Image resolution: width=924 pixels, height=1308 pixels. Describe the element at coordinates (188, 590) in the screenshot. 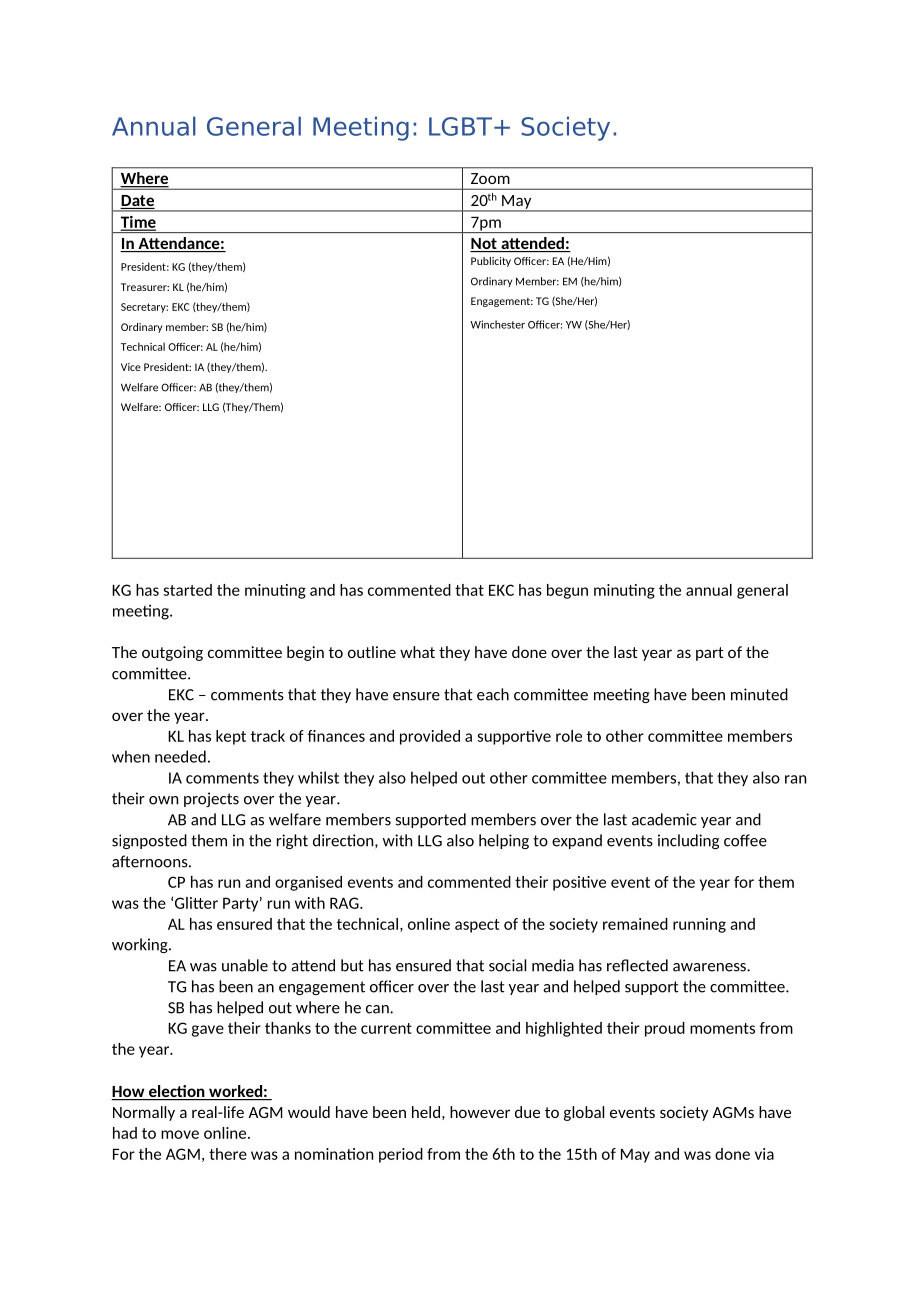

I see `started` at that location.
